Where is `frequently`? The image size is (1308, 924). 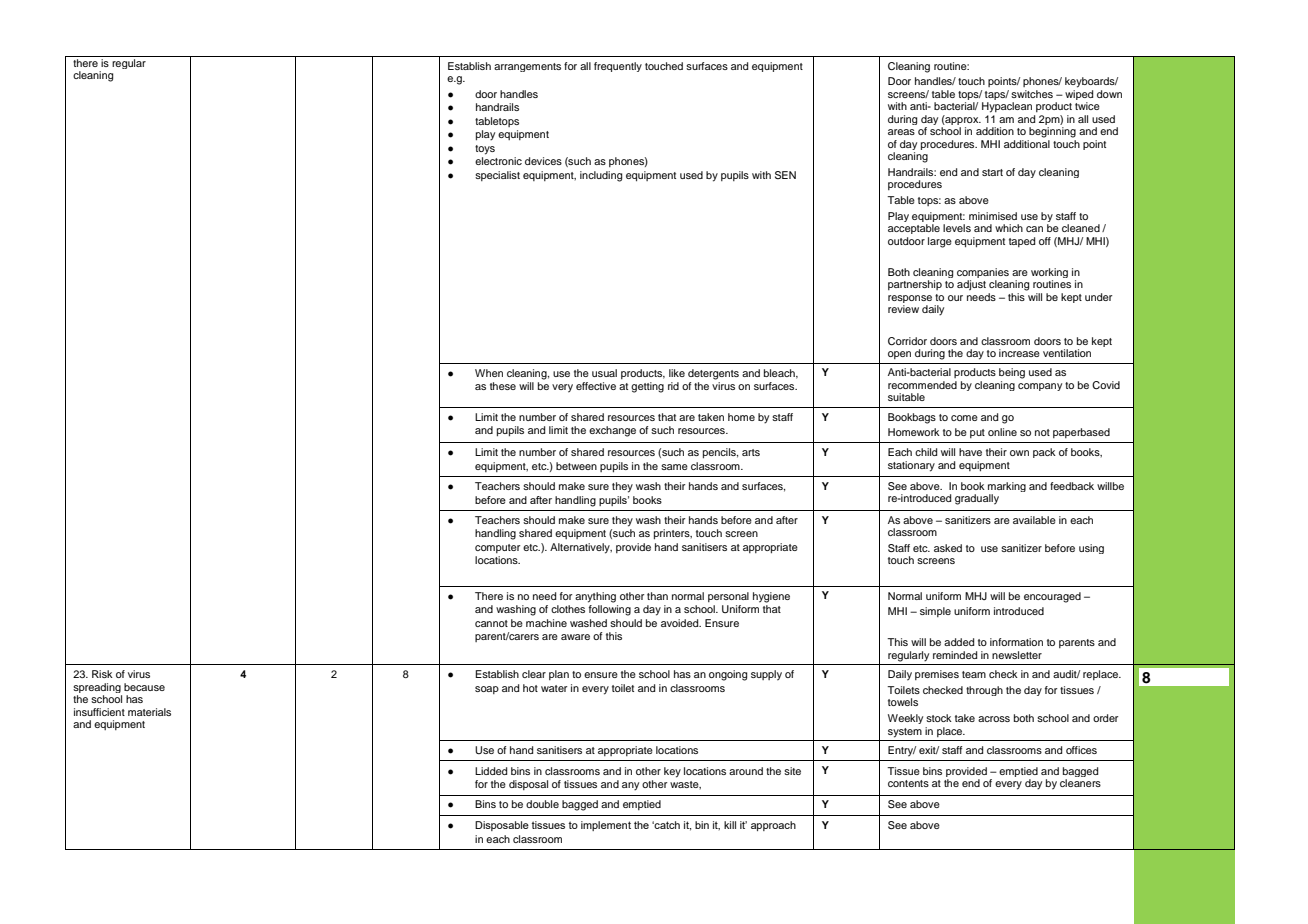 frequently is located at coordinates (618, 67).
